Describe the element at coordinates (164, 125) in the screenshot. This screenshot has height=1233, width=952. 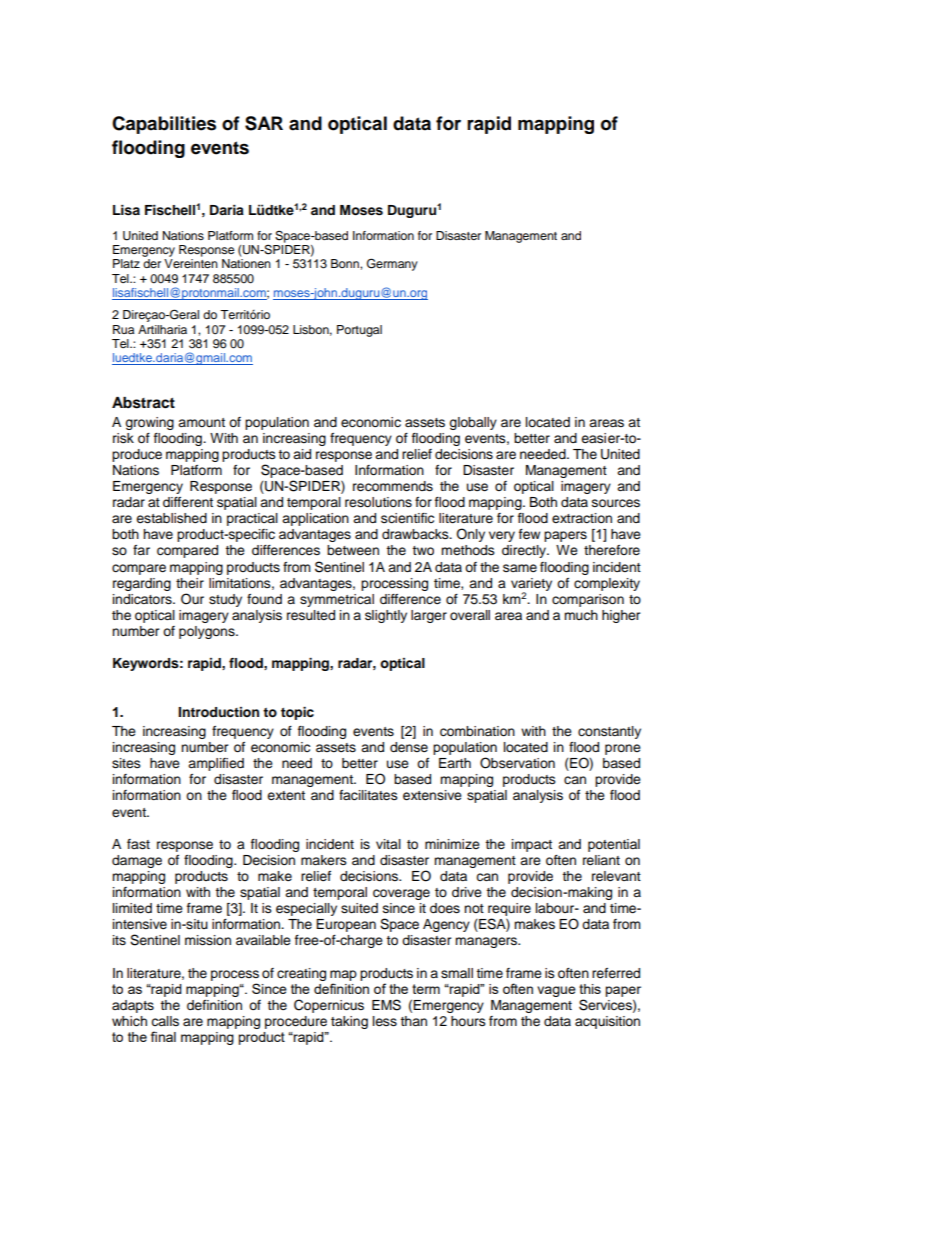
I see `Capabilities` at that location.
